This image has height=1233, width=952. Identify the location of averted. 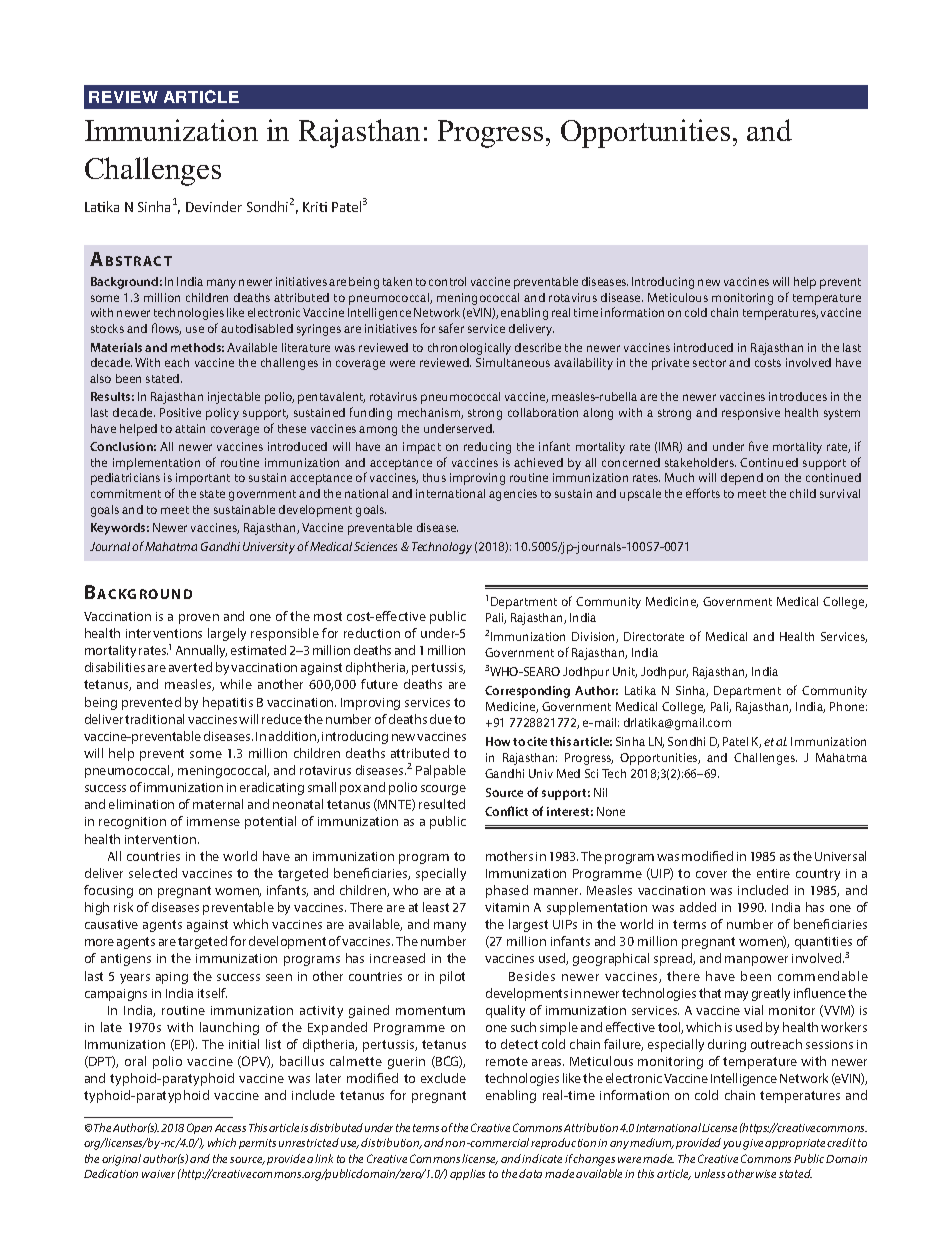
(190, 667).
